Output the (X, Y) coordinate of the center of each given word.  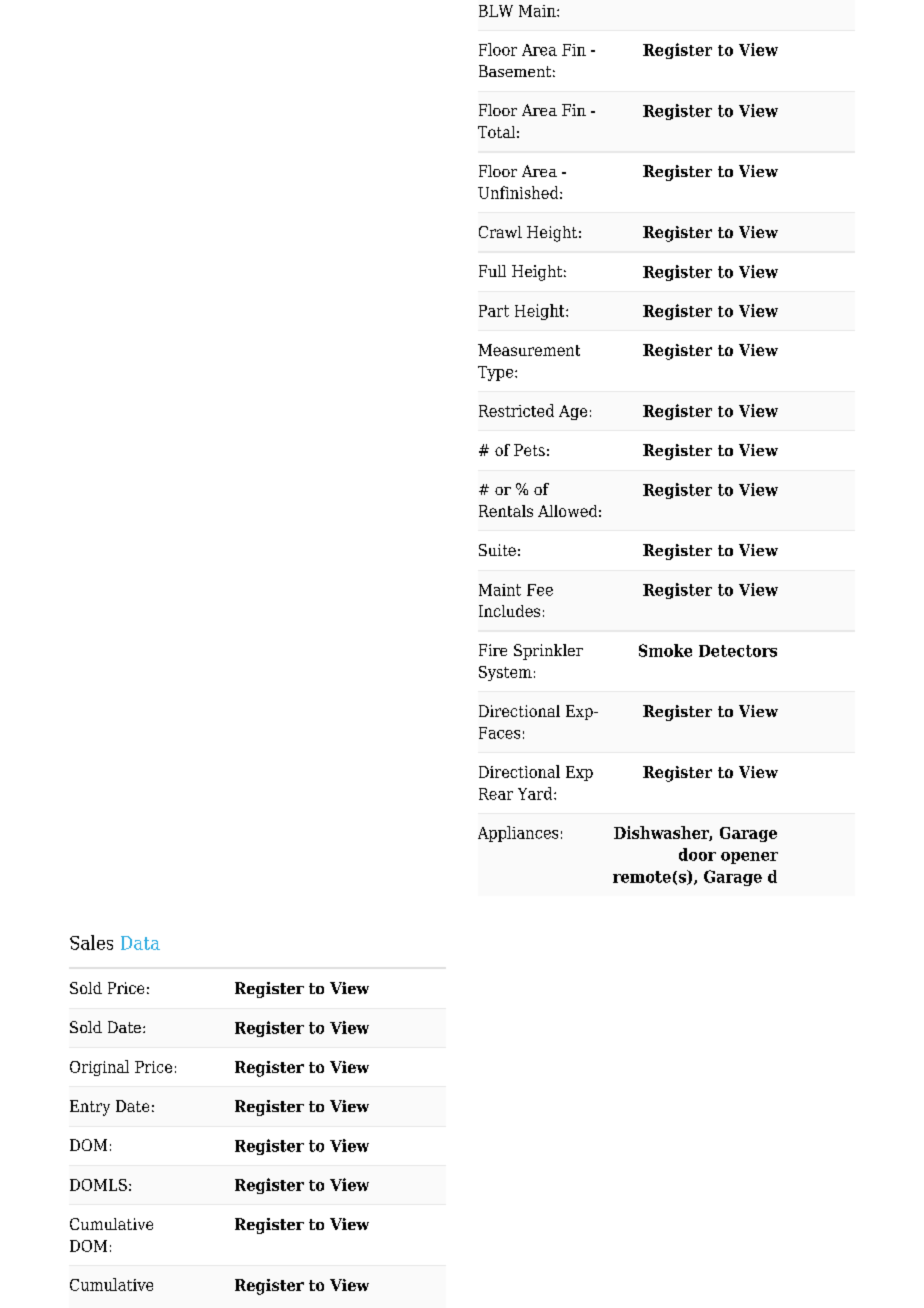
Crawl (500, 232)
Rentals (506, 511)
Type (497, 373)
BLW (496, 11)
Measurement (529, 350)
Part (494, 311)
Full (492, 271)
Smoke (665, 650)
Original (99, 1068)
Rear (496, 794)
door (697, 854)
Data (140, 943)
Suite (497, 550)
